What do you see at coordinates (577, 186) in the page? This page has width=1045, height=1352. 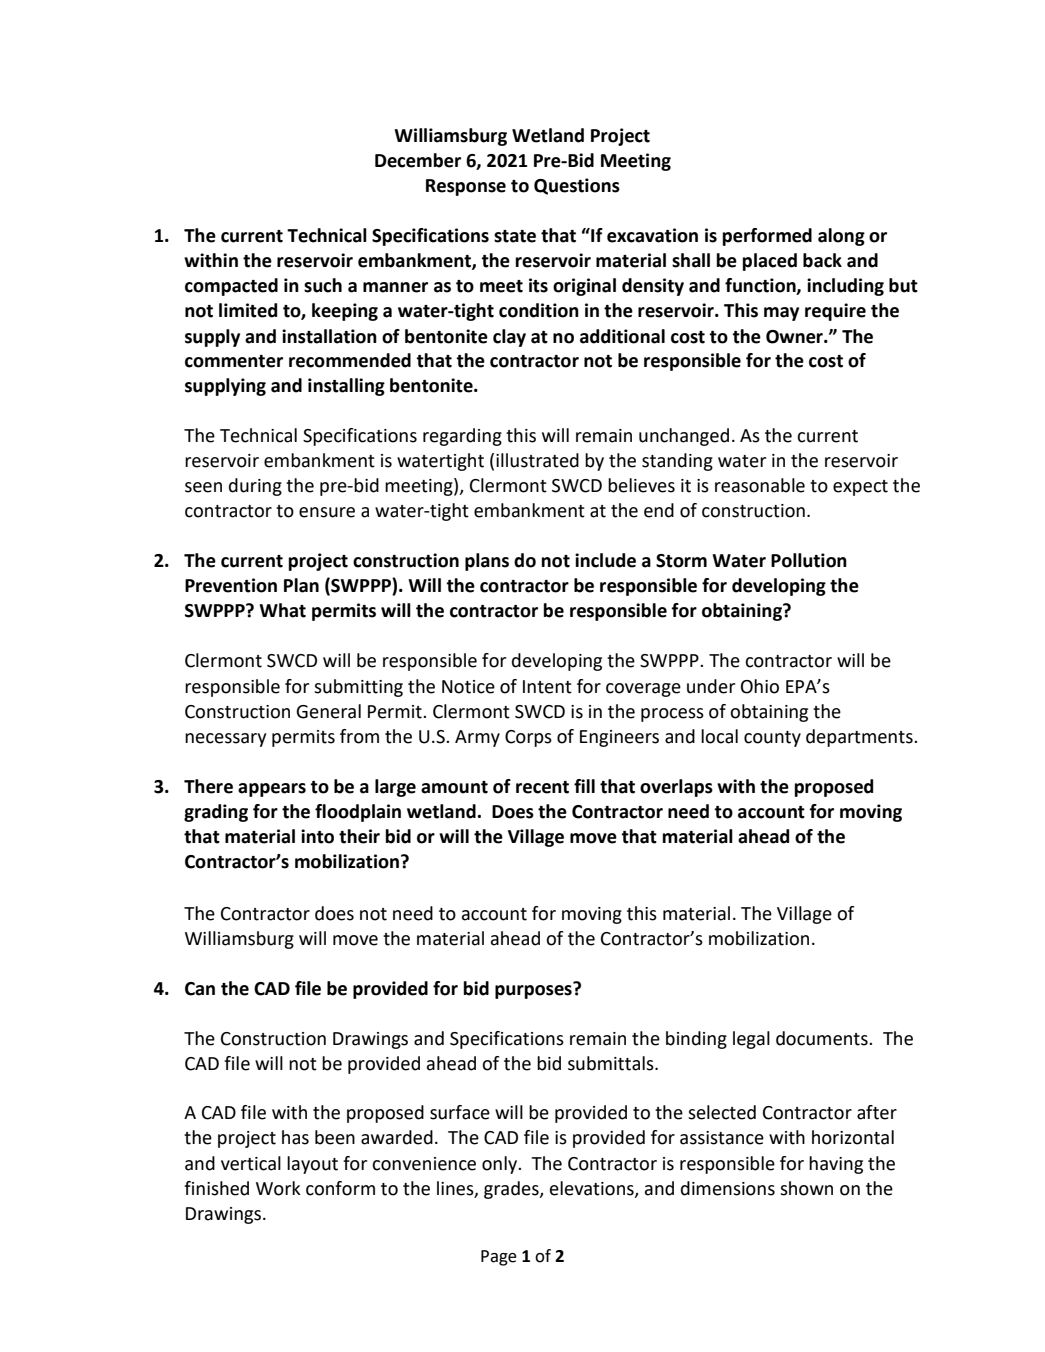 I see `Questions` at bounding box center [577, 186].
